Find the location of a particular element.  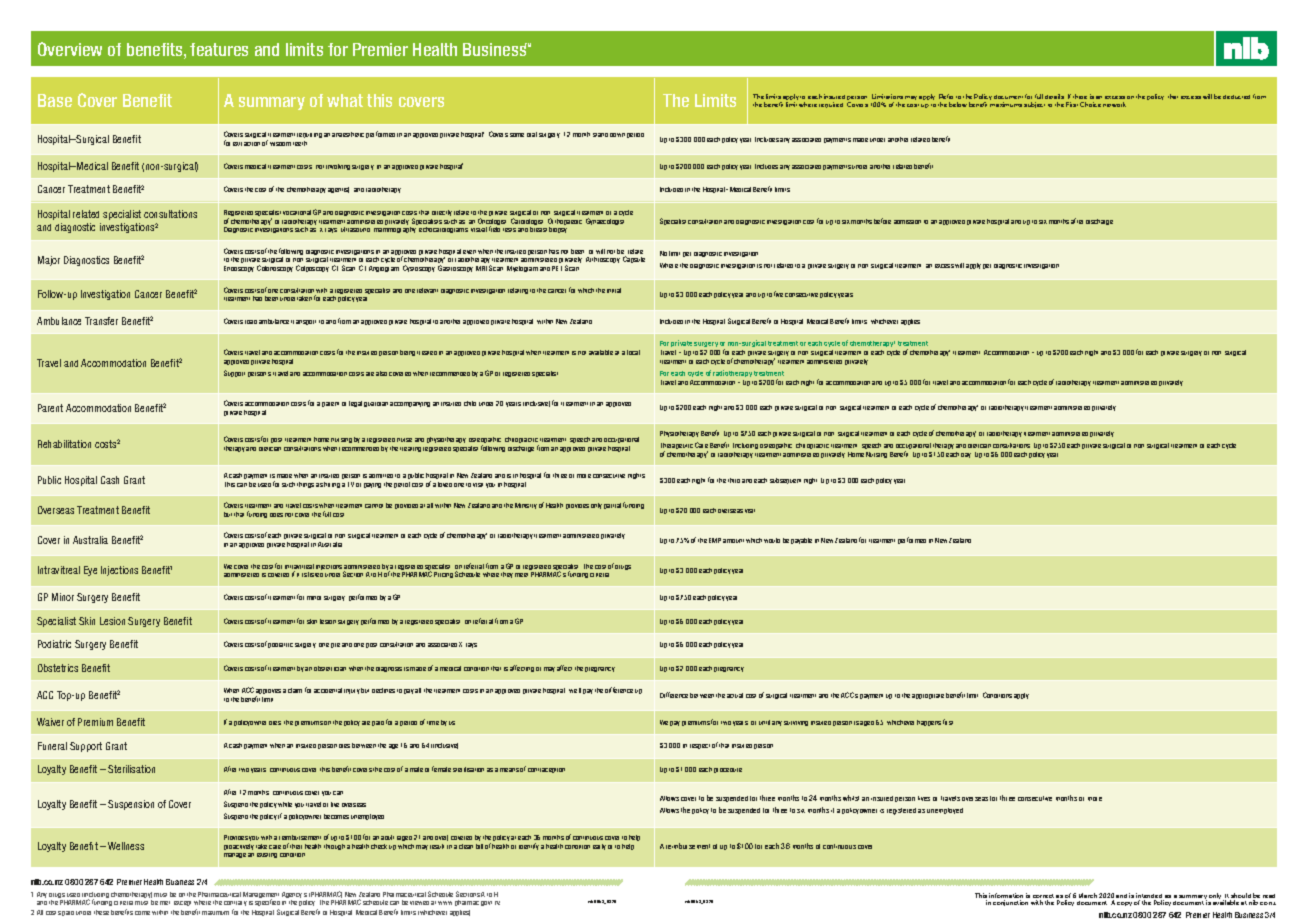

early is located at coordinates (599, 847).
